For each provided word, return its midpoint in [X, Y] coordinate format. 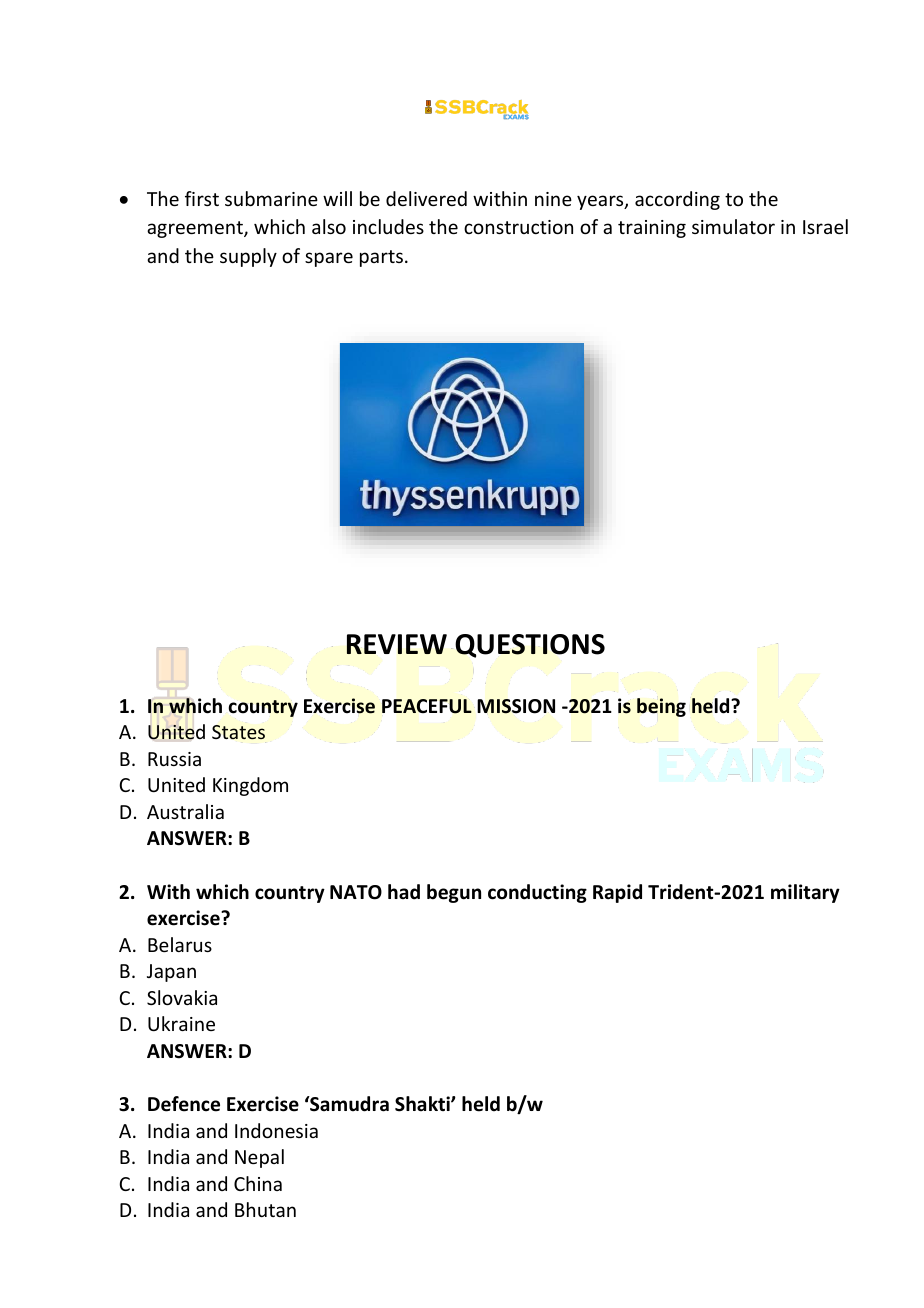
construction [518, 227]
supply [248, 257]
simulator [733, 226]
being [661, 707]
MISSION [516, 706]
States [238, 732]
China [258, 1183]
